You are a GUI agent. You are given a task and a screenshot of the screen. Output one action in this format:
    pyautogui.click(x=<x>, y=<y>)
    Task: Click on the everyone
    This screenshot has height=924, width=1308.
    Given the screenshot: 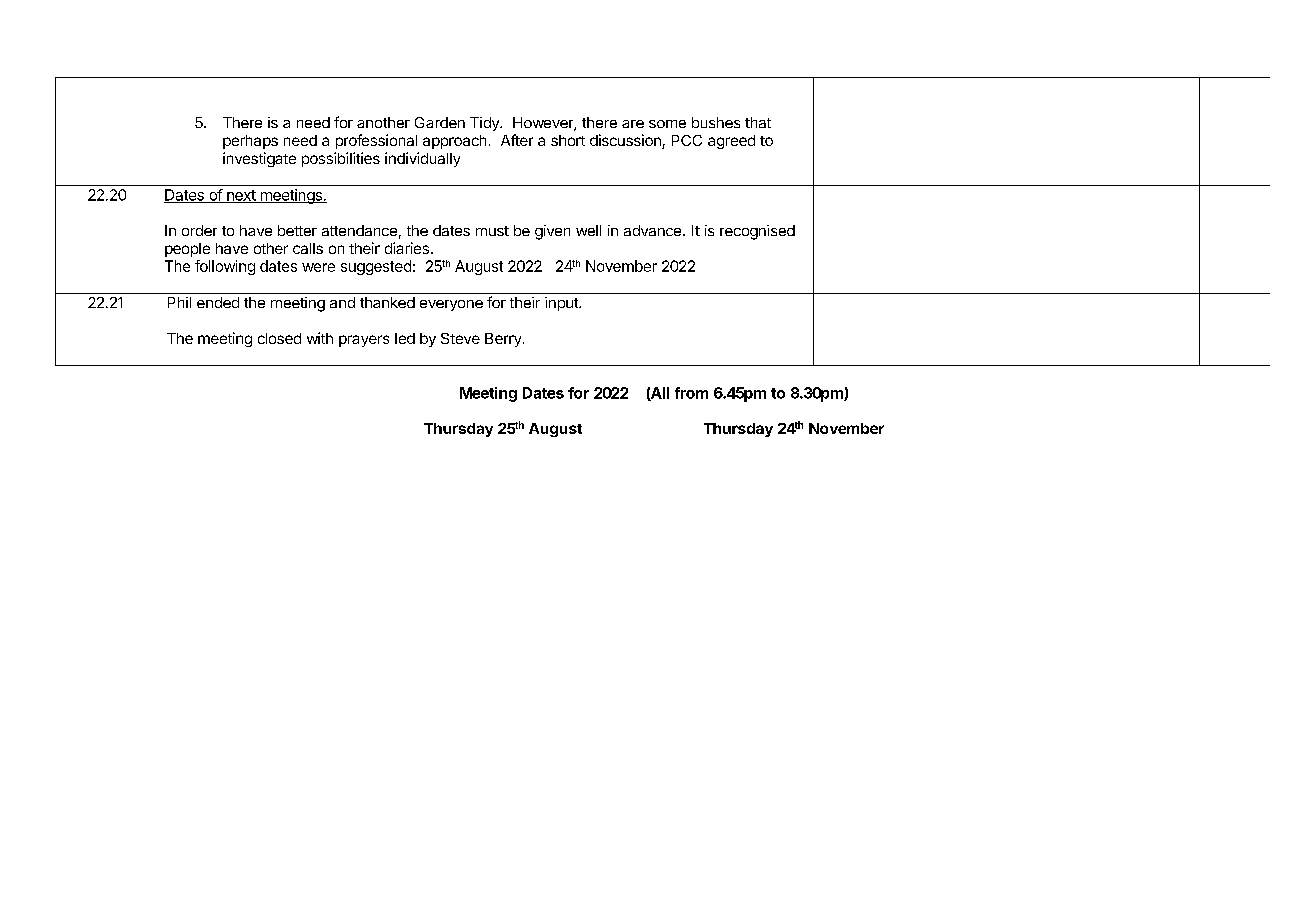 What is the action you would take?
    pyautogui.click(x=451, y=305)
